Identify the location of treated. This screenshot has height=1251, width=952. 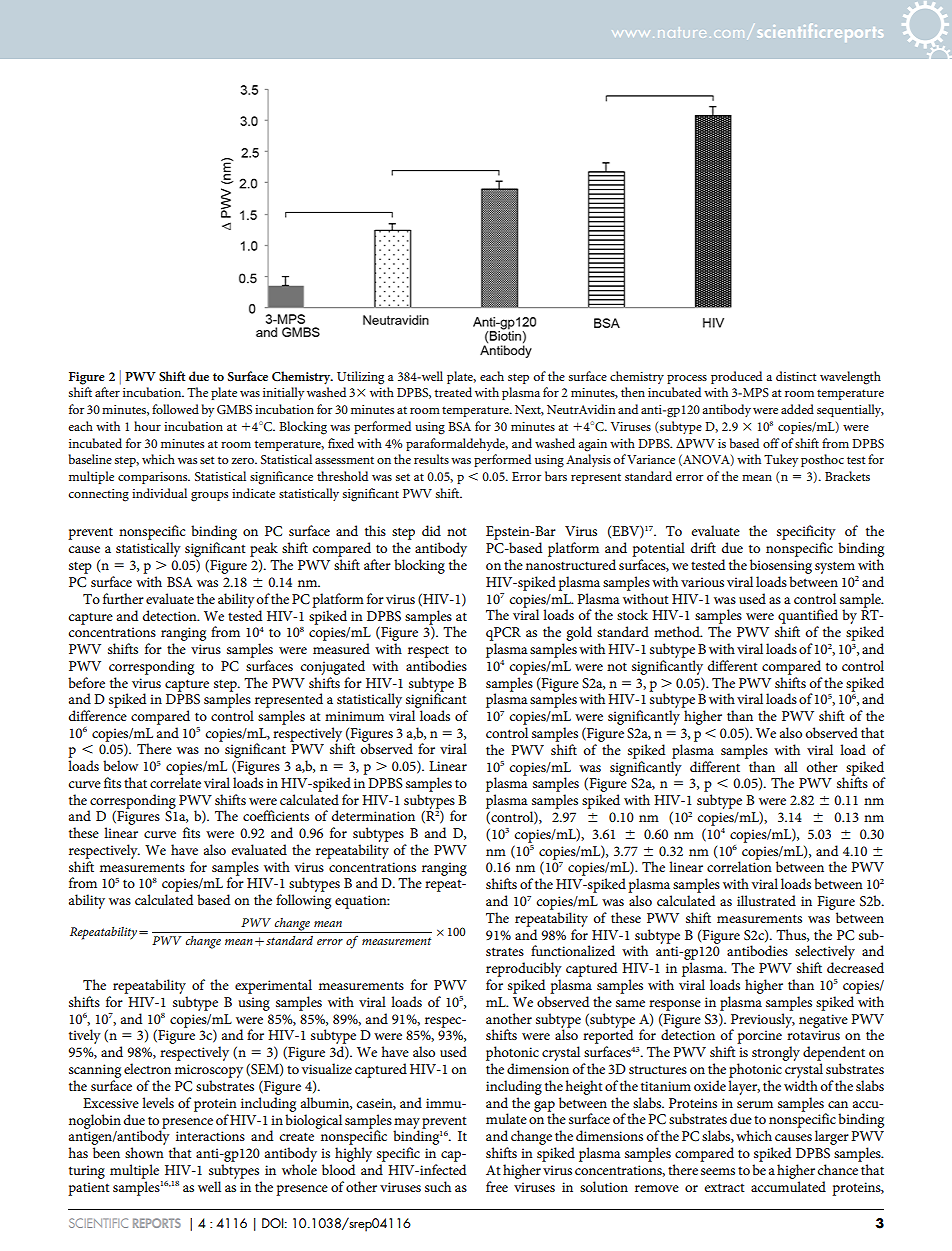
(453, 392).
